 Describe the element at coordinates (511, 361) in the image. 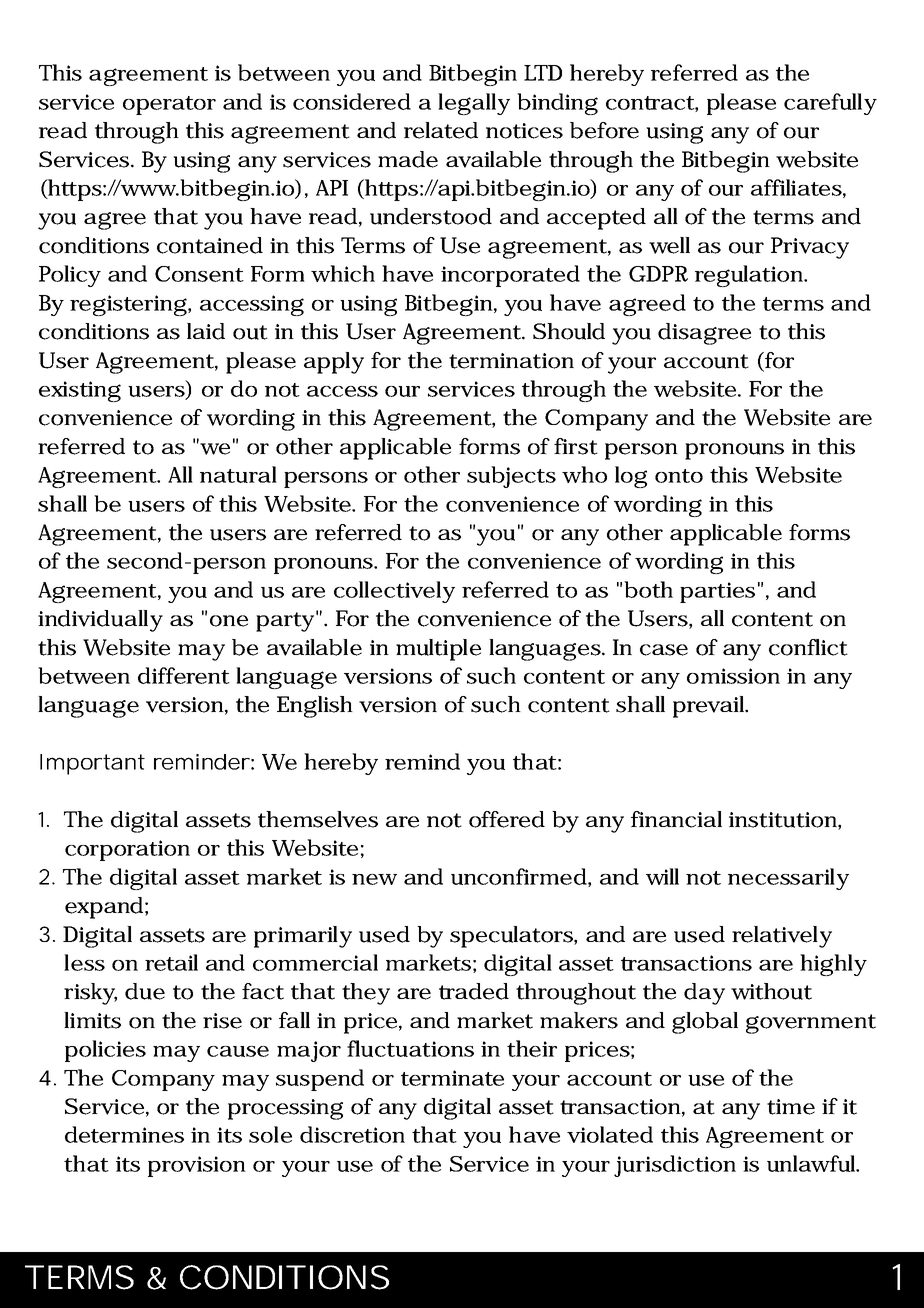

I see `termination` at that location.
